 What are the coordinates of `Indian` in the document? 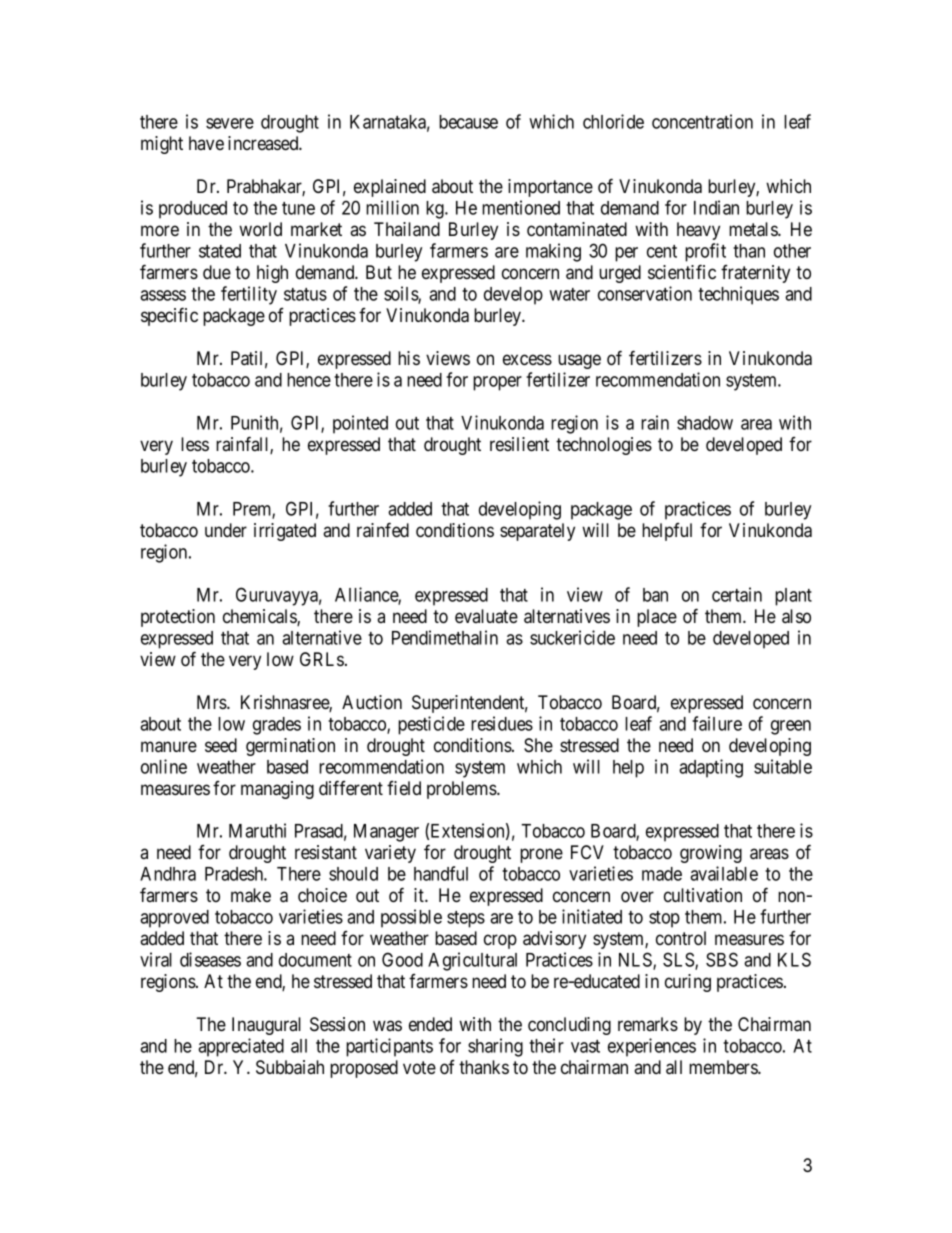 It's located at (716, 207).
